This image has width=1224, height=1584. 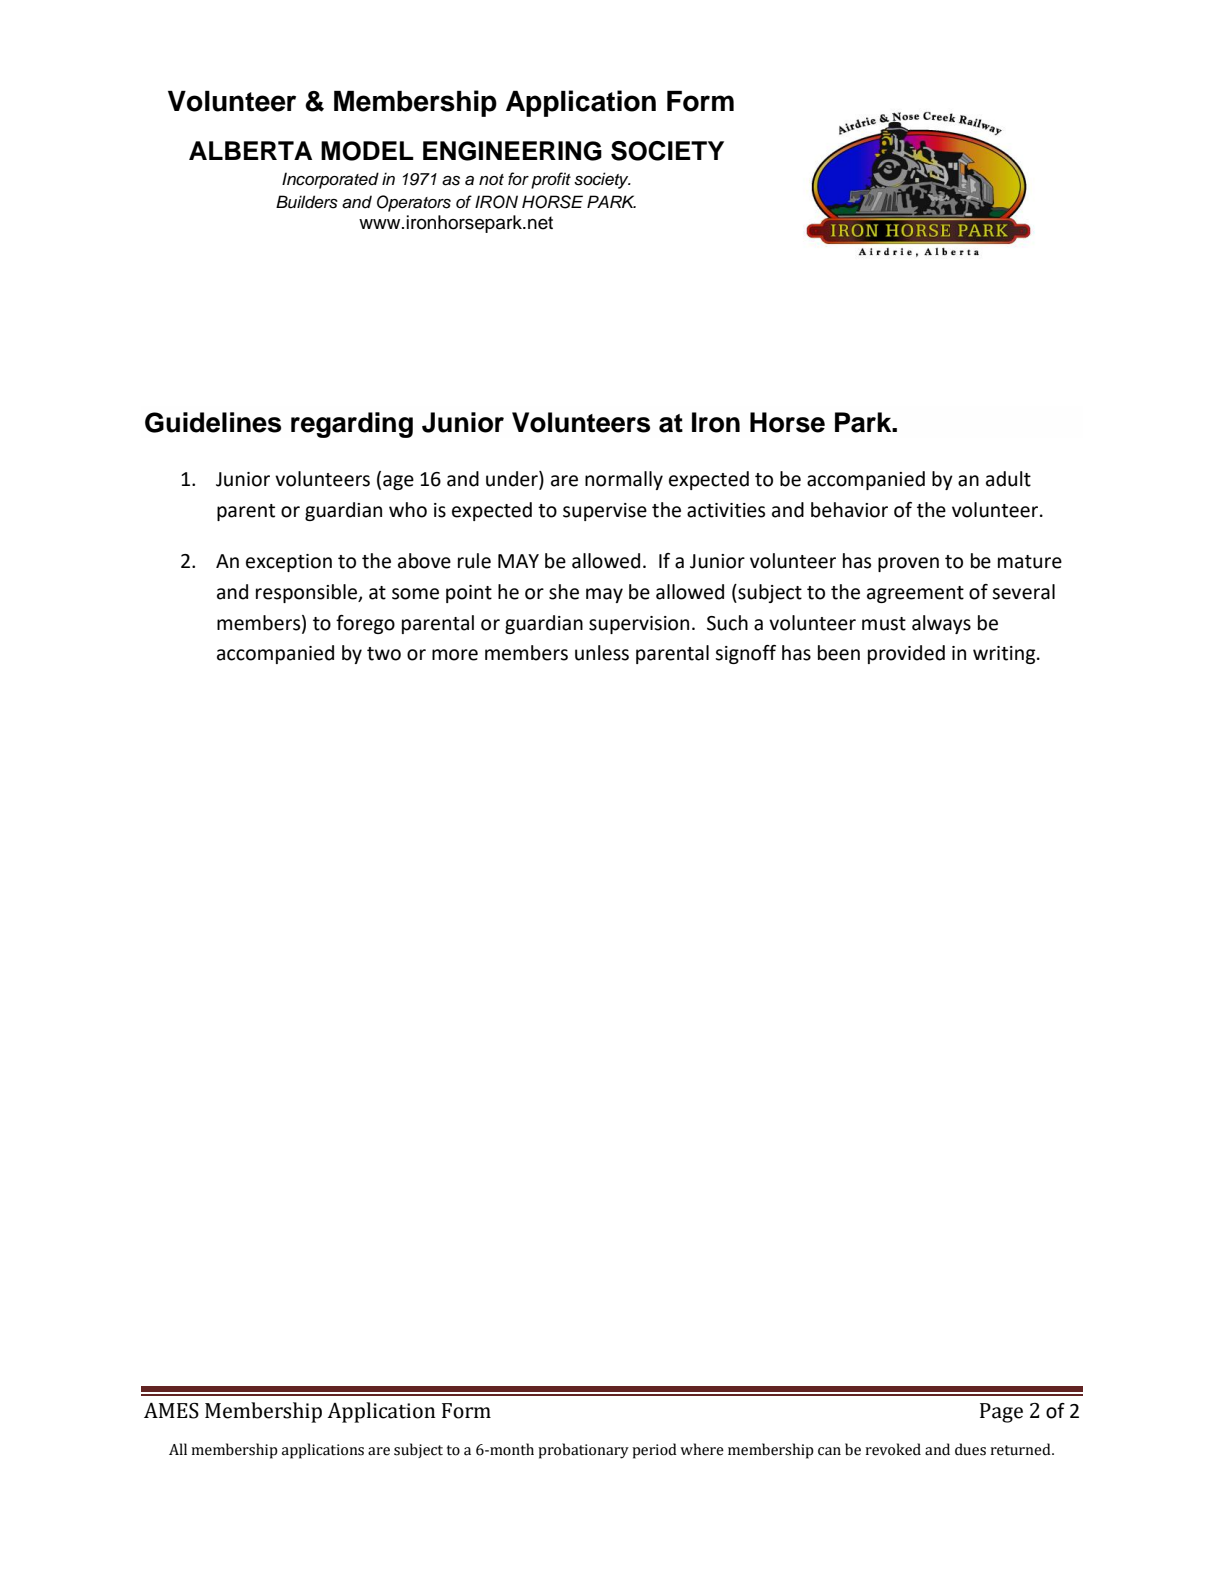 I want to click on two, so click(x=384, y=654).
